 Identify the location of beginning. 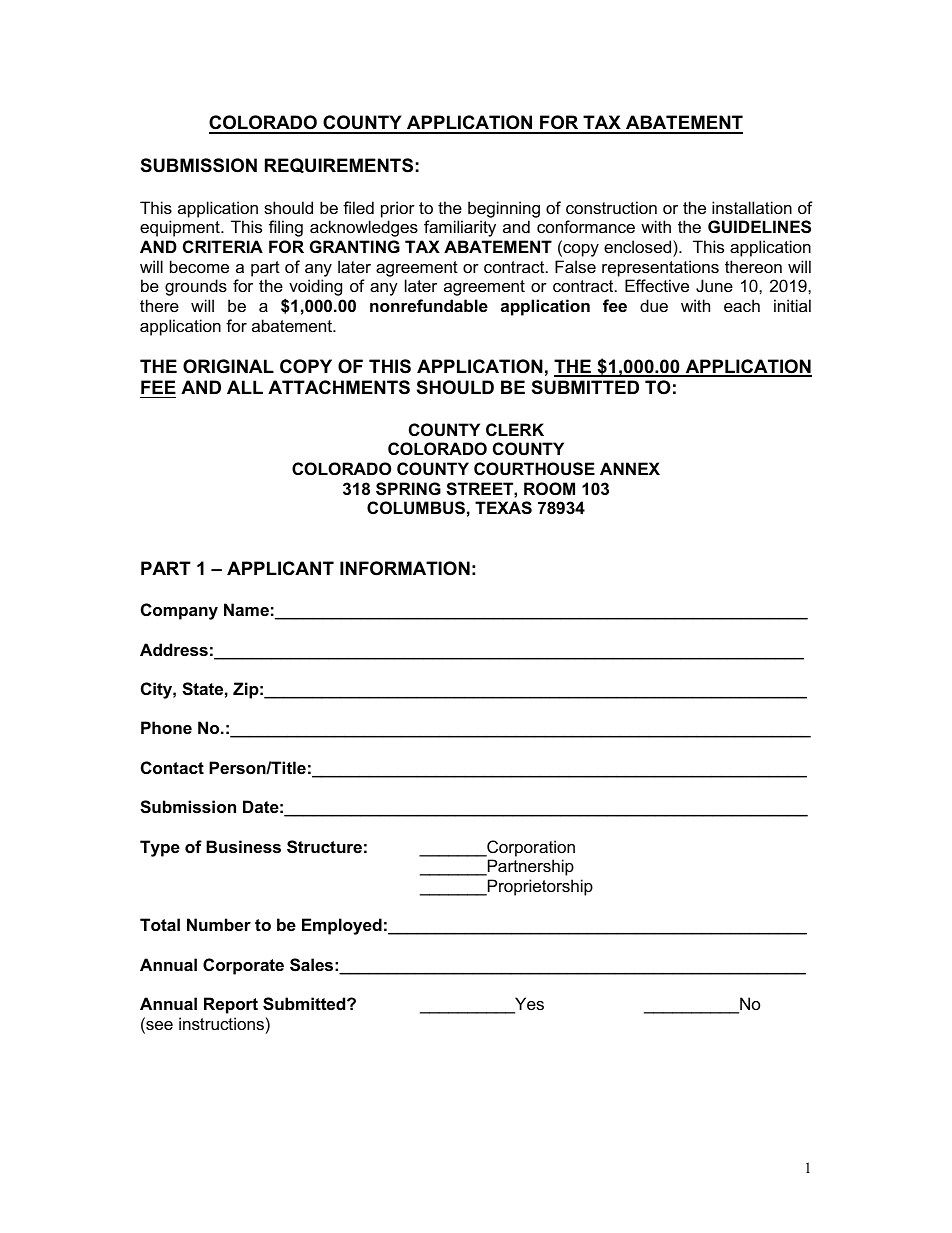
(504, 209).
